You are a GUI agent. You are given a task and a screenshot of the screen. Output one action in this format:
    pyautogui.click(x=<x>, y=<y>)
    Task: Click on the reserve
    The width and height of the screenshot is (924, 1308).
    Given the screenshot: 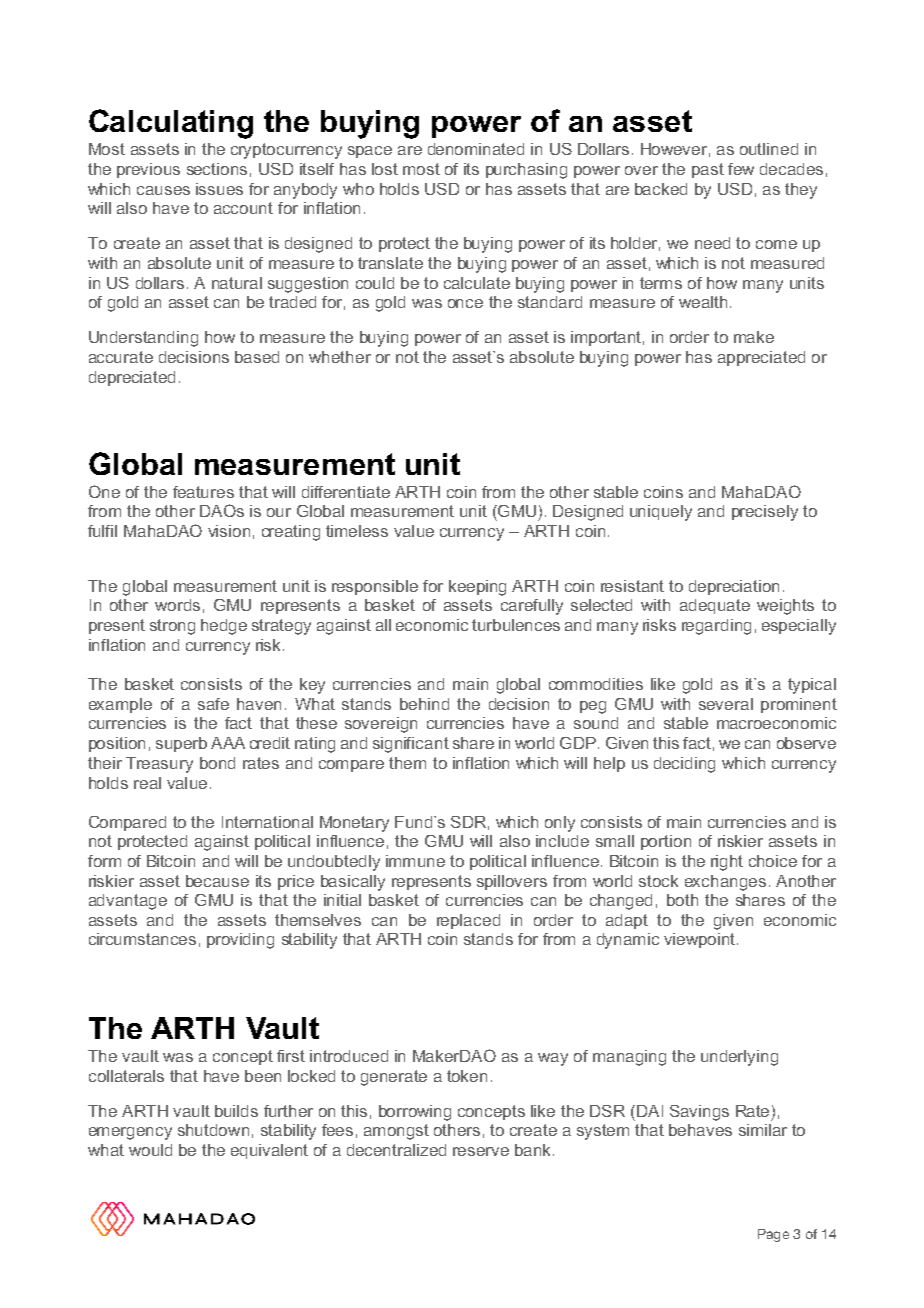 What is the action you would take?
    pyautogui.click(x=481, y=1151)
